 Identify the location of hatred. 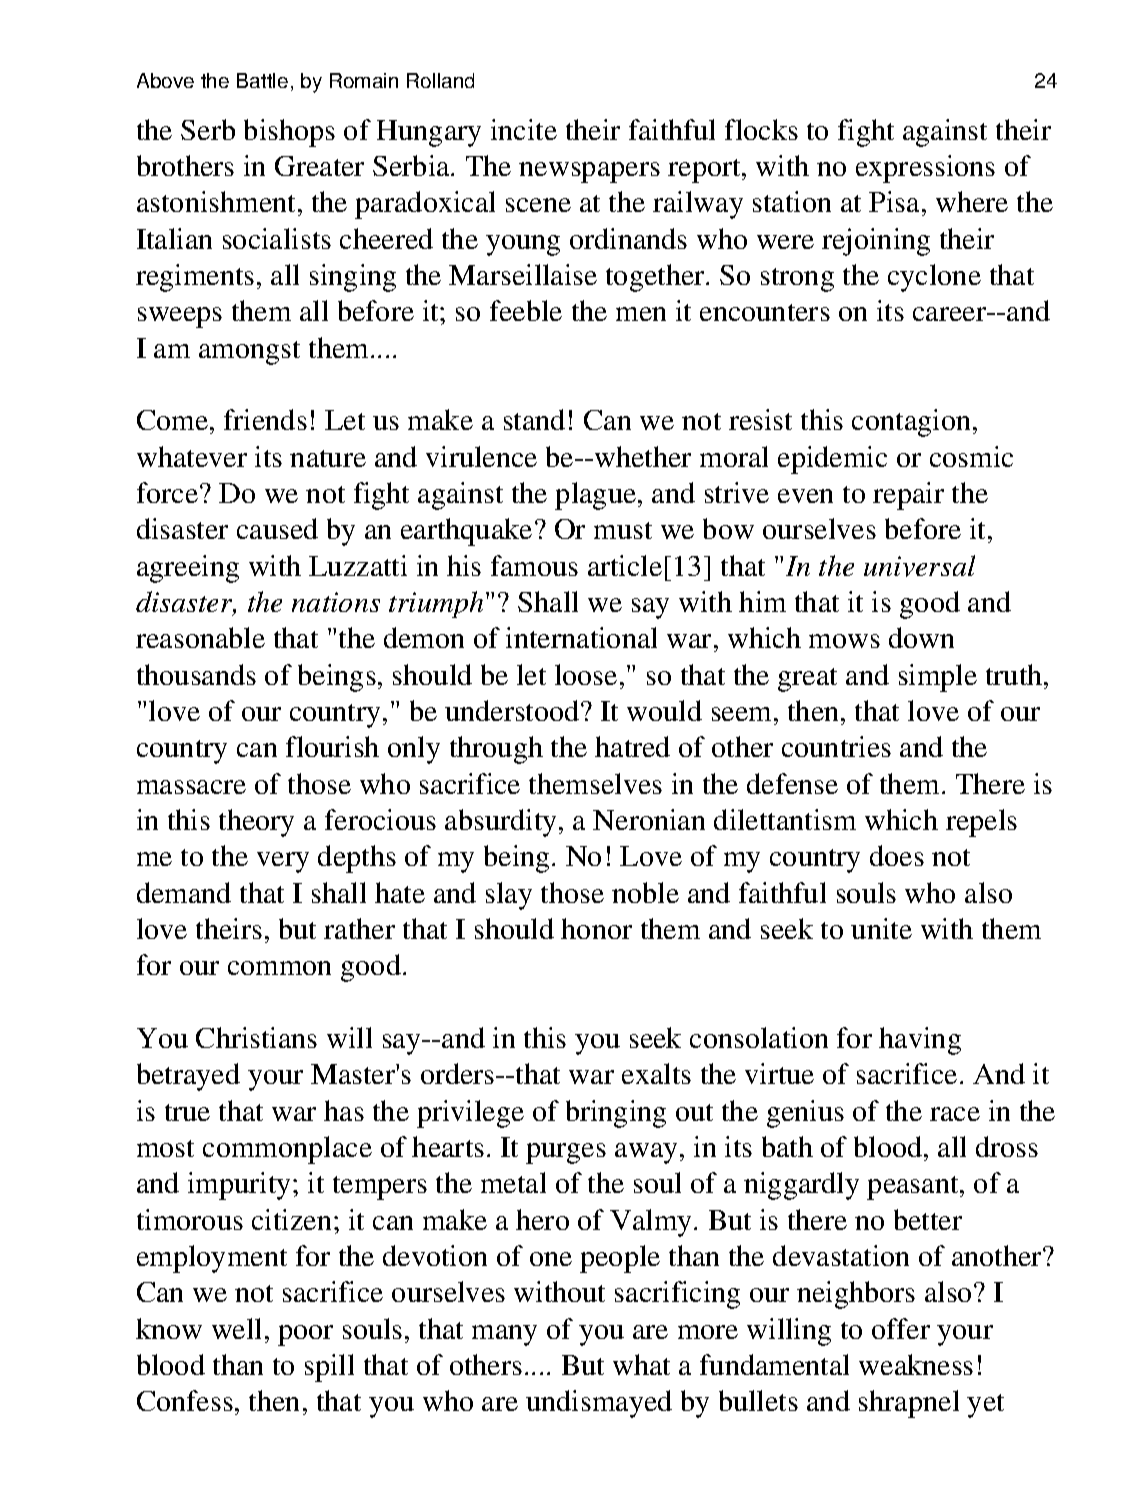
(632, 746).
